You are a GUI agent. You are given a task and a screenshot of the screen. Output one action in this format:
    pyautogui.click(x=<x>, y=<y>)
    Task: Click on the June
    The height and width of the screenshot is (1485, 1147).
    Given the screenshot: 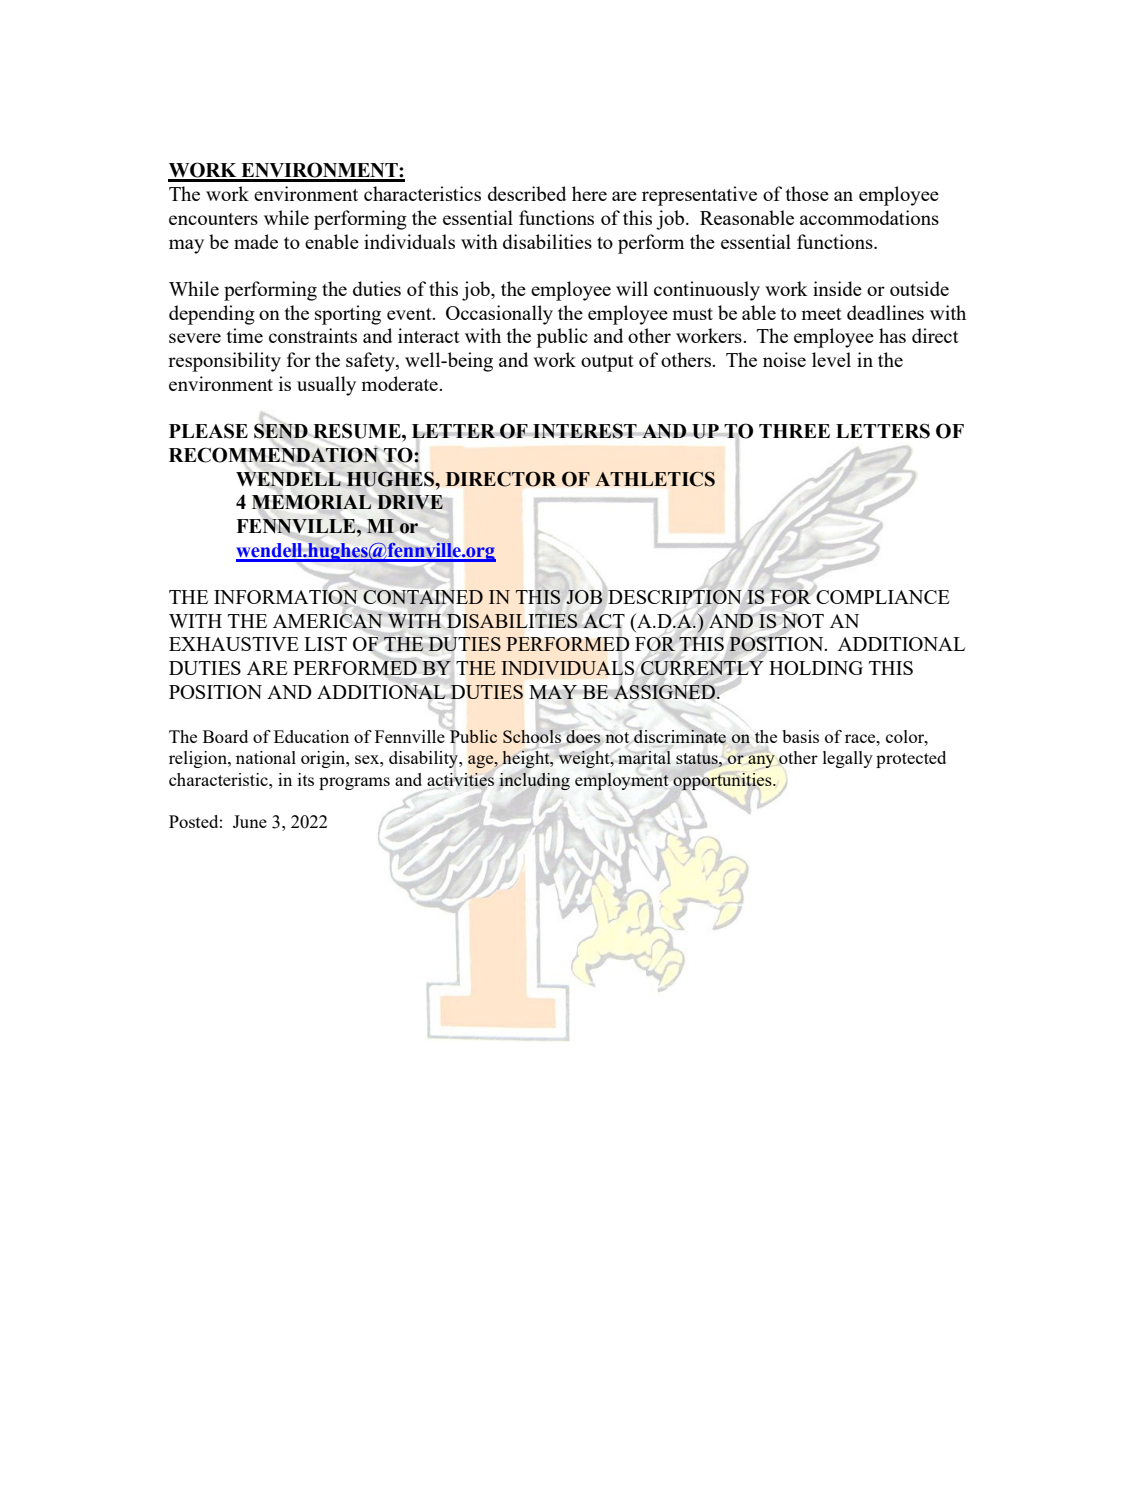 What is the action you would take?
    pyautogui.click(x=250, y=821)
